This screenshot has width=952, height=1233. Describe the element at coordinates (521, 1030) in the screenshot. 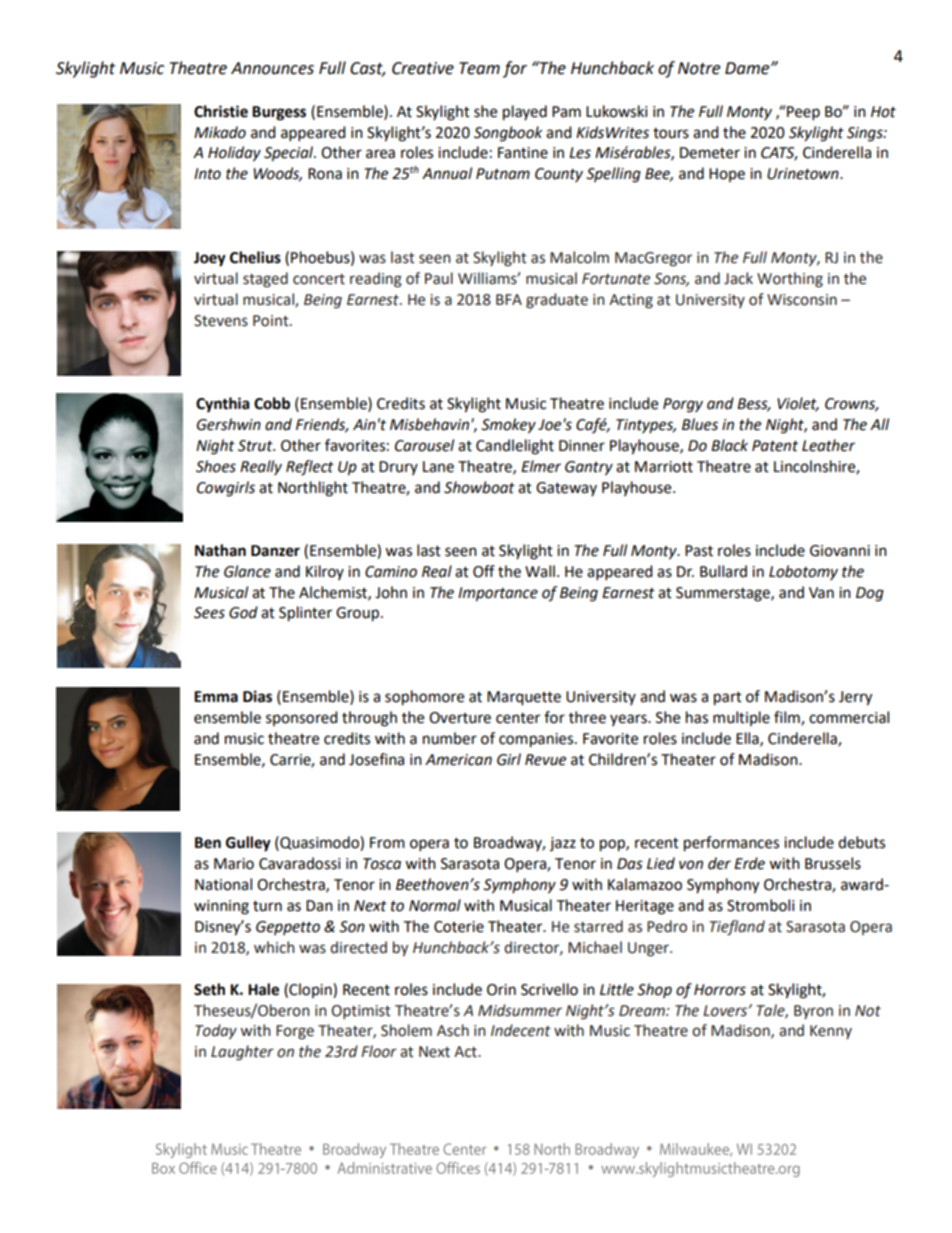

I see `Indecent` at that location.
